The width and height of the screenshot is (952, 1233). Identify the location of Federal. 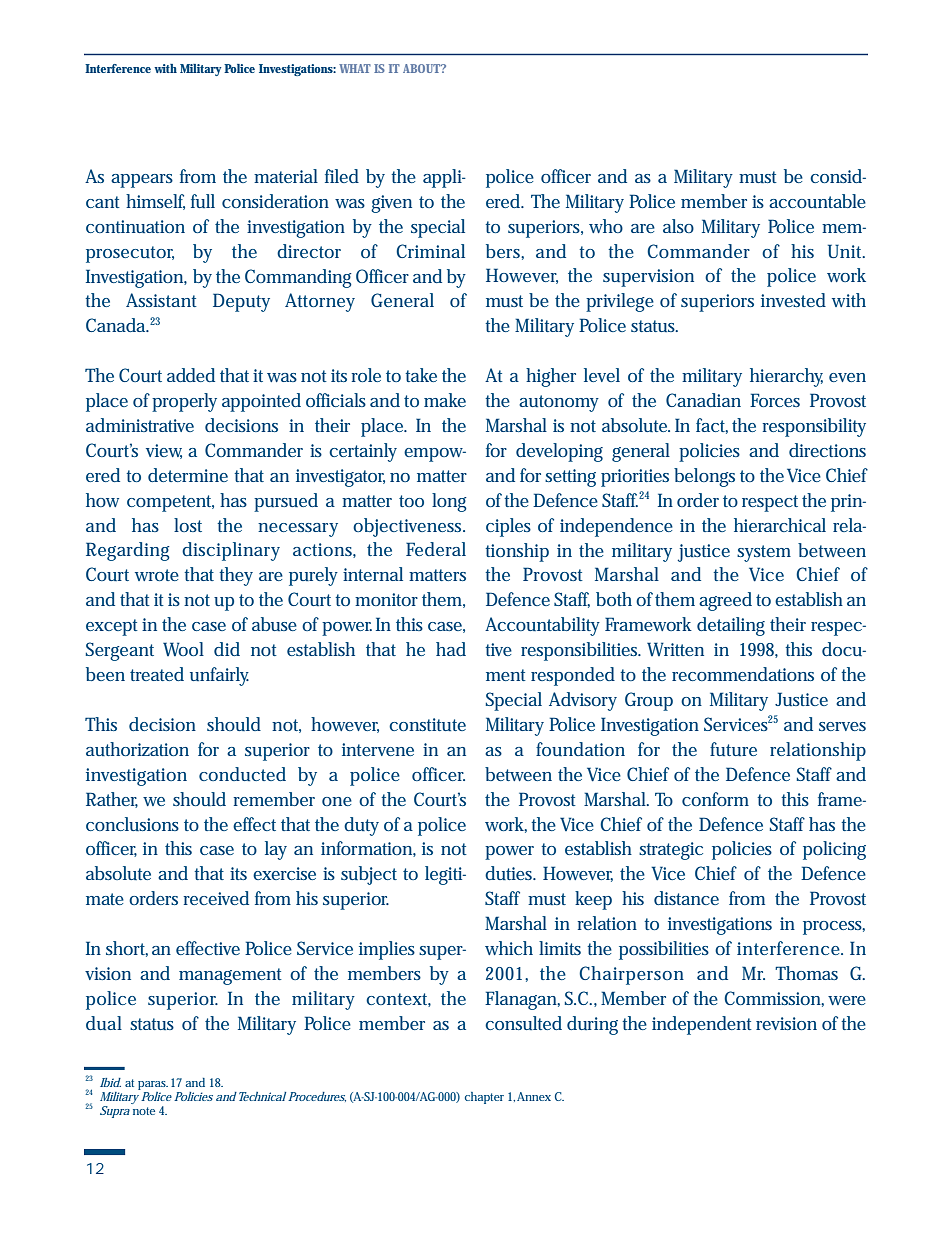
(436, 549).
